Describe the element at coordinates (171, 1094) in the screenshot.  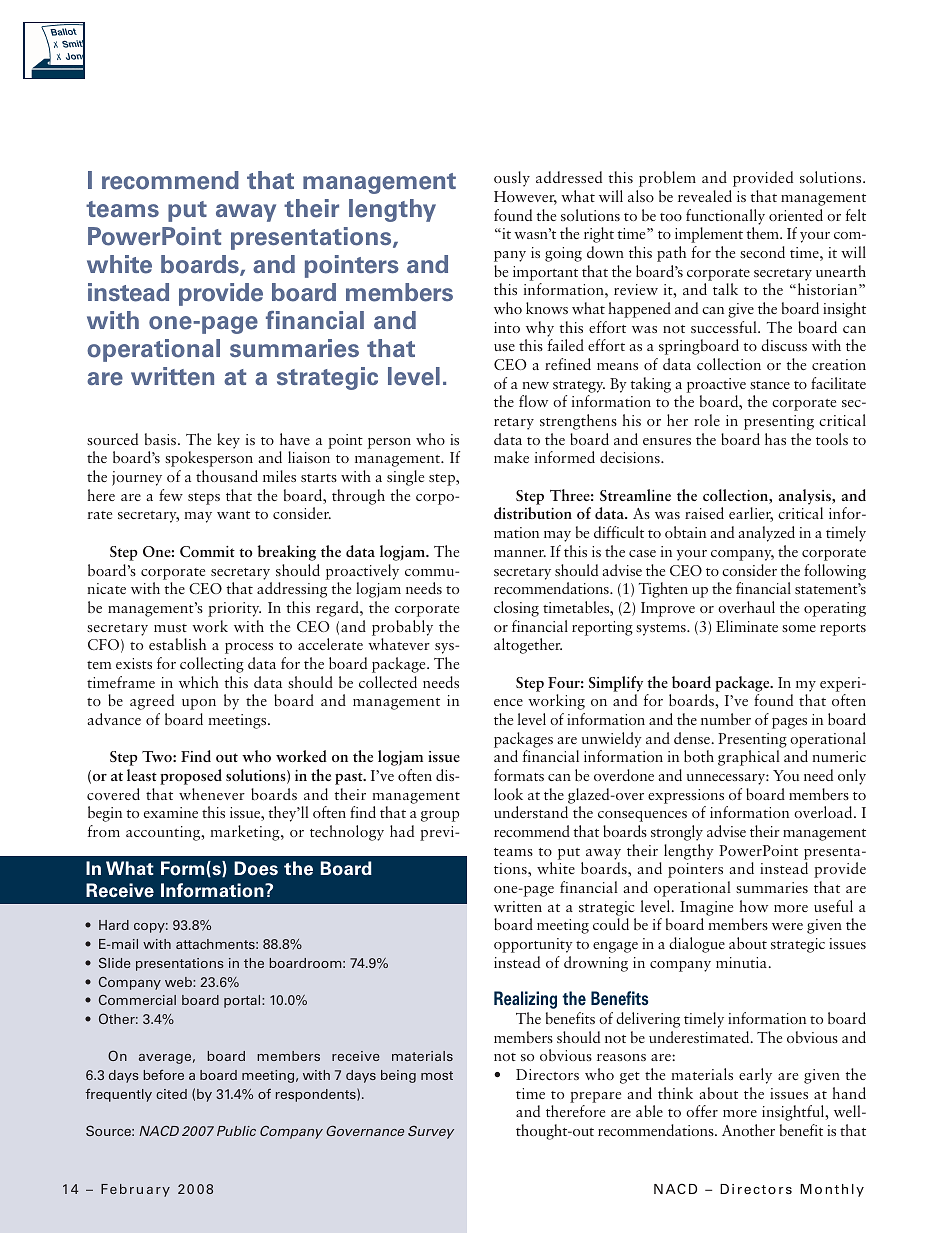
I see `cited` at that location.
